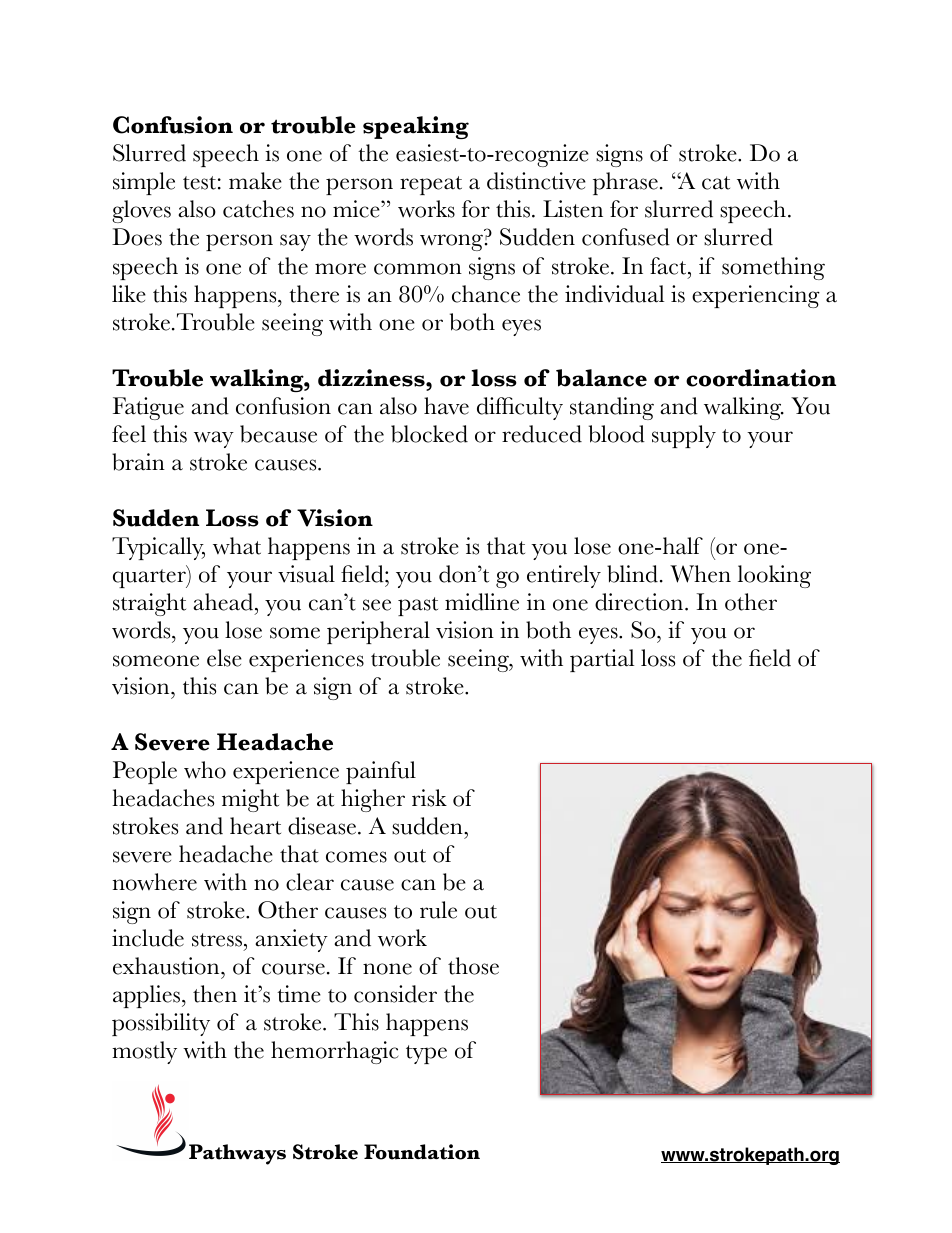 The image size is (952, 1233). What do you see at coordinates (438, 910) in the page?
I see `rule` at bounding box center [438, 910].
